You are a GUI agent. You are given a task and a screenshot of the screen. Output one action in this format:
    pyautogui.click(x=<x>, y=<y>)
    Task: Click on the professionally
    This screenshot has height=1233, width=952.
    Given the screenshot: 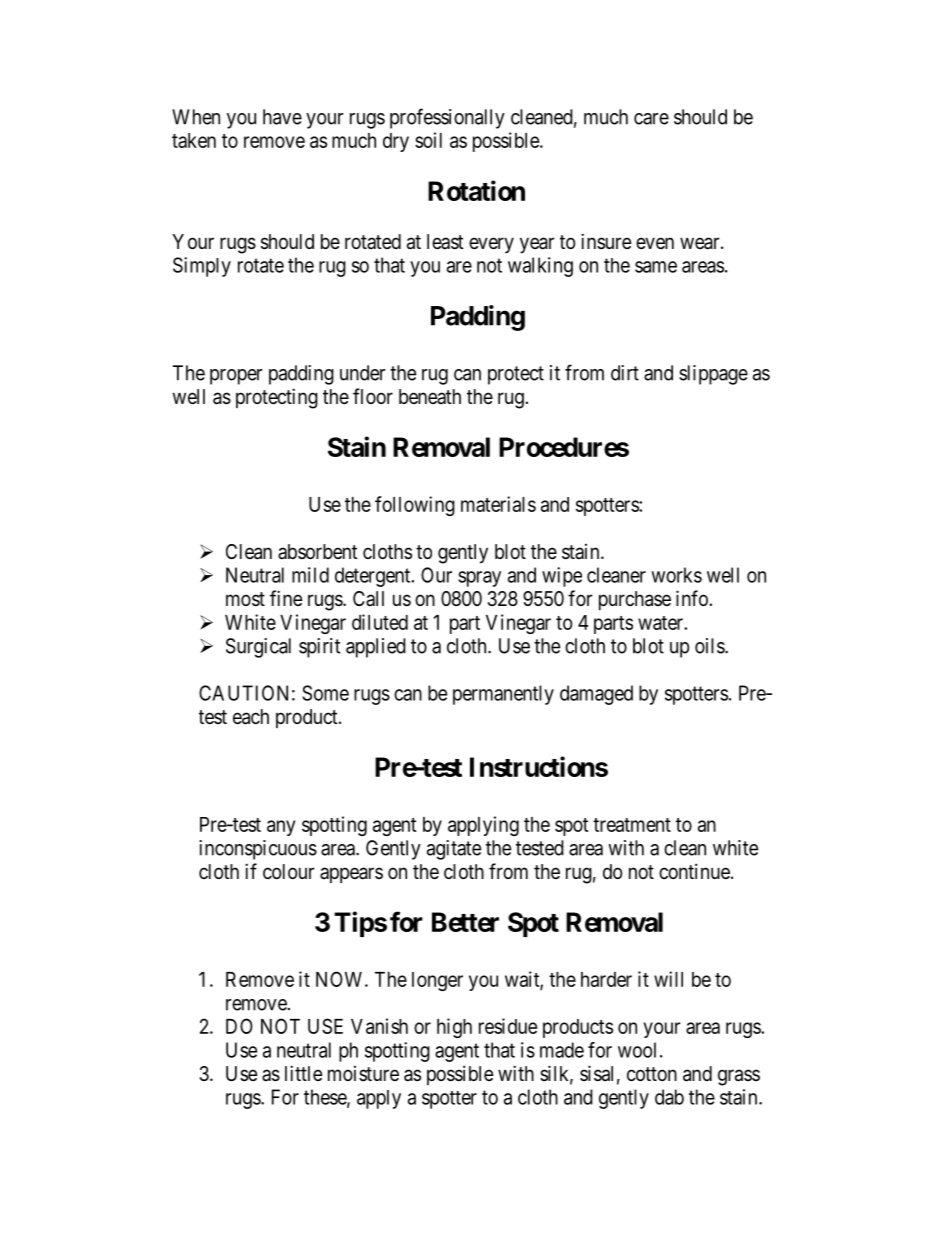 What is the action you would take?
    pyautogui.click(x=447, y=118)
